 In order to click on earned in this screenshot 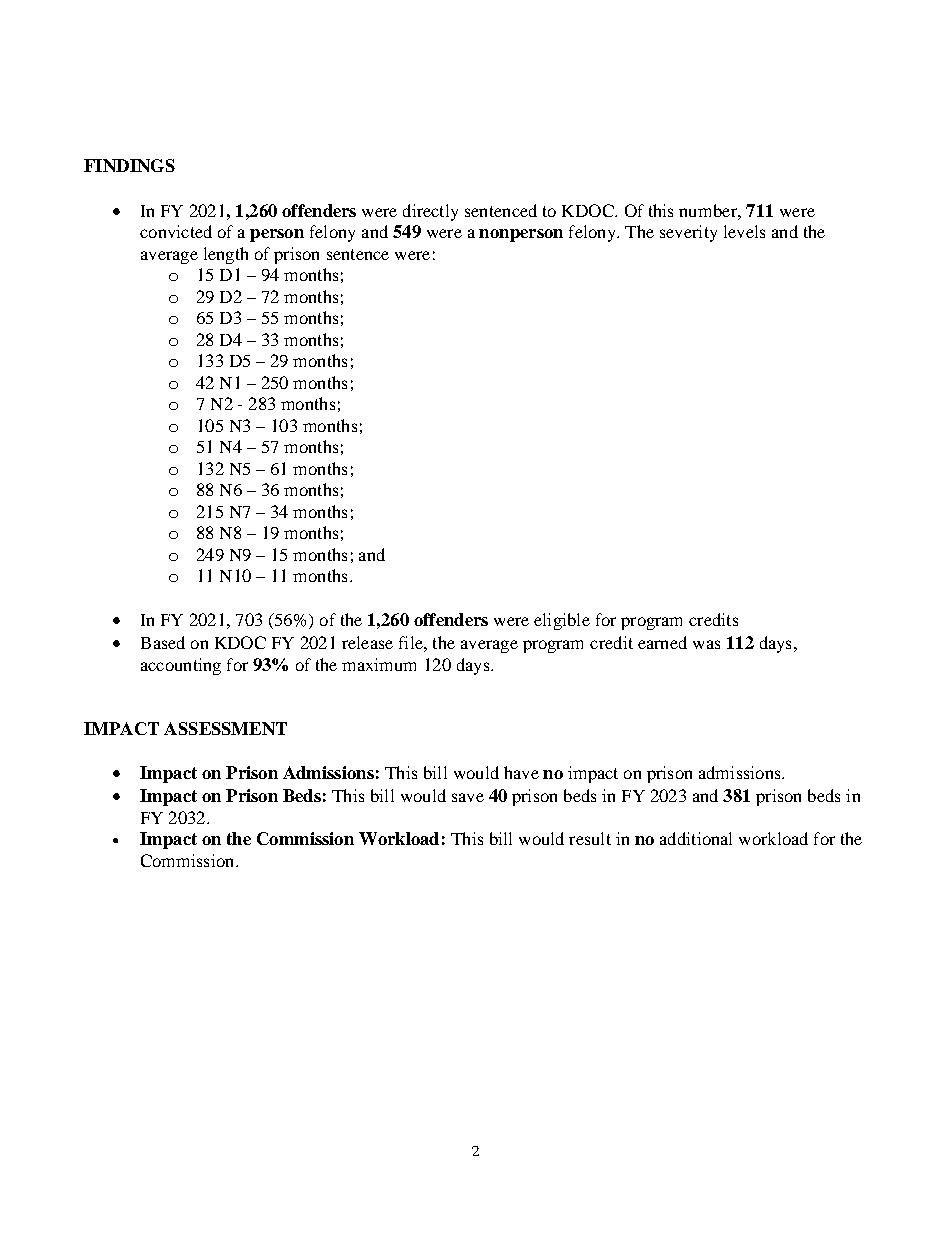, I will do `click(662, 642)`.
